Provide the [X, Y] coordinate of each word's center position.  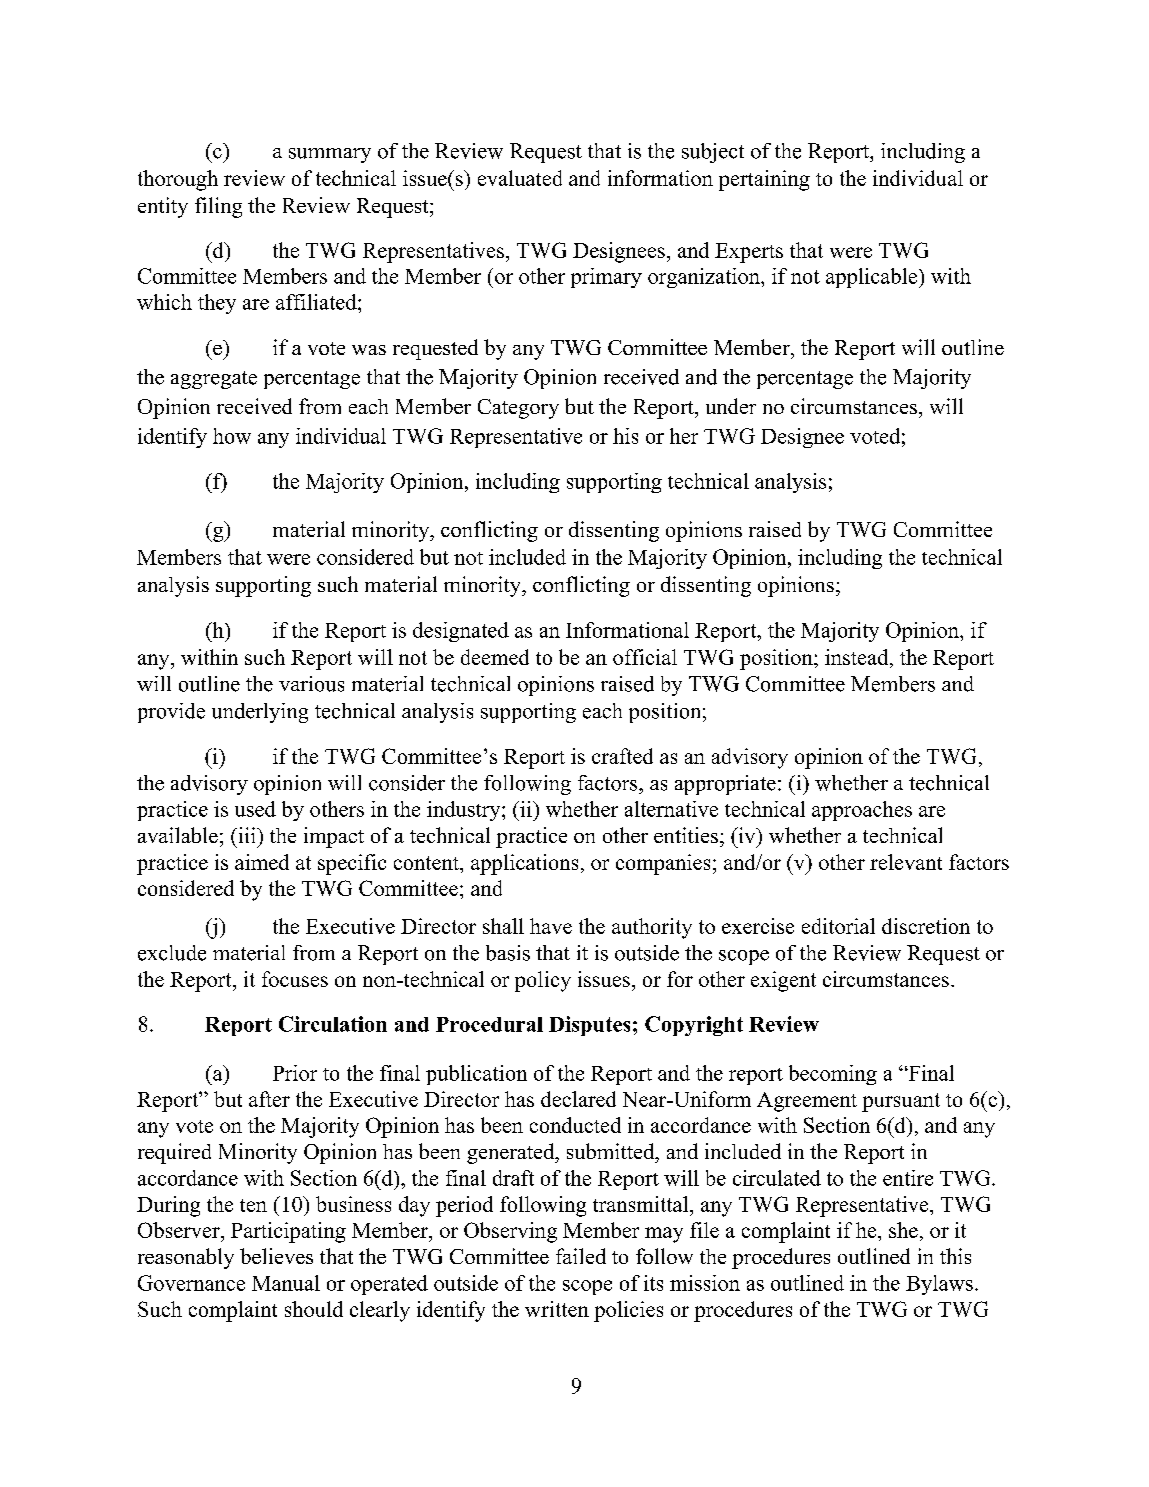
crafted [622, 756]
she [903, 1230]
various [311, 684]
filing [218, 207]
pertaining [764, 180]
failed [581, 1256]
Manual [286, 1283]
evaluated [520, 178]
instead [858, 657]
